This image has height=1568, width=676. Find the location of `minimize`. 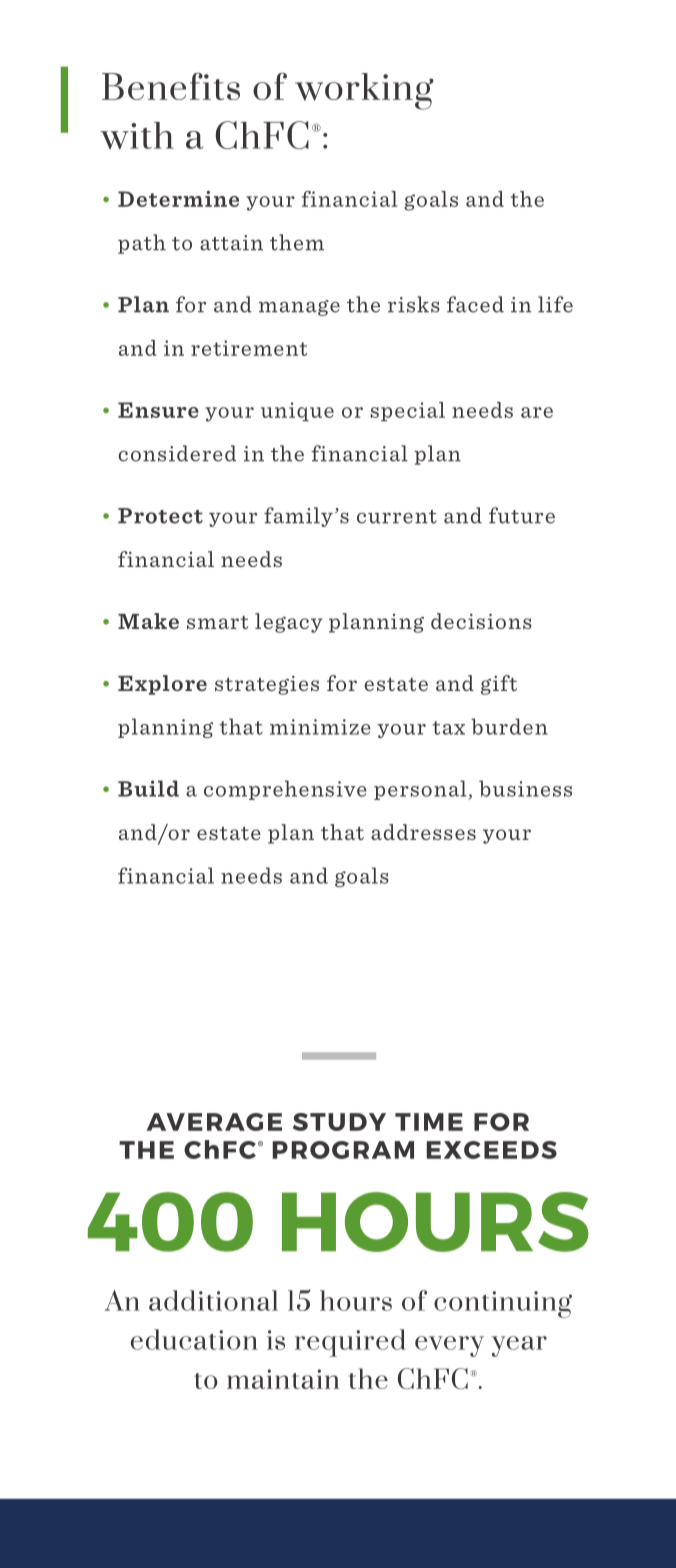

minimize is located at coordinates (320, 727).
